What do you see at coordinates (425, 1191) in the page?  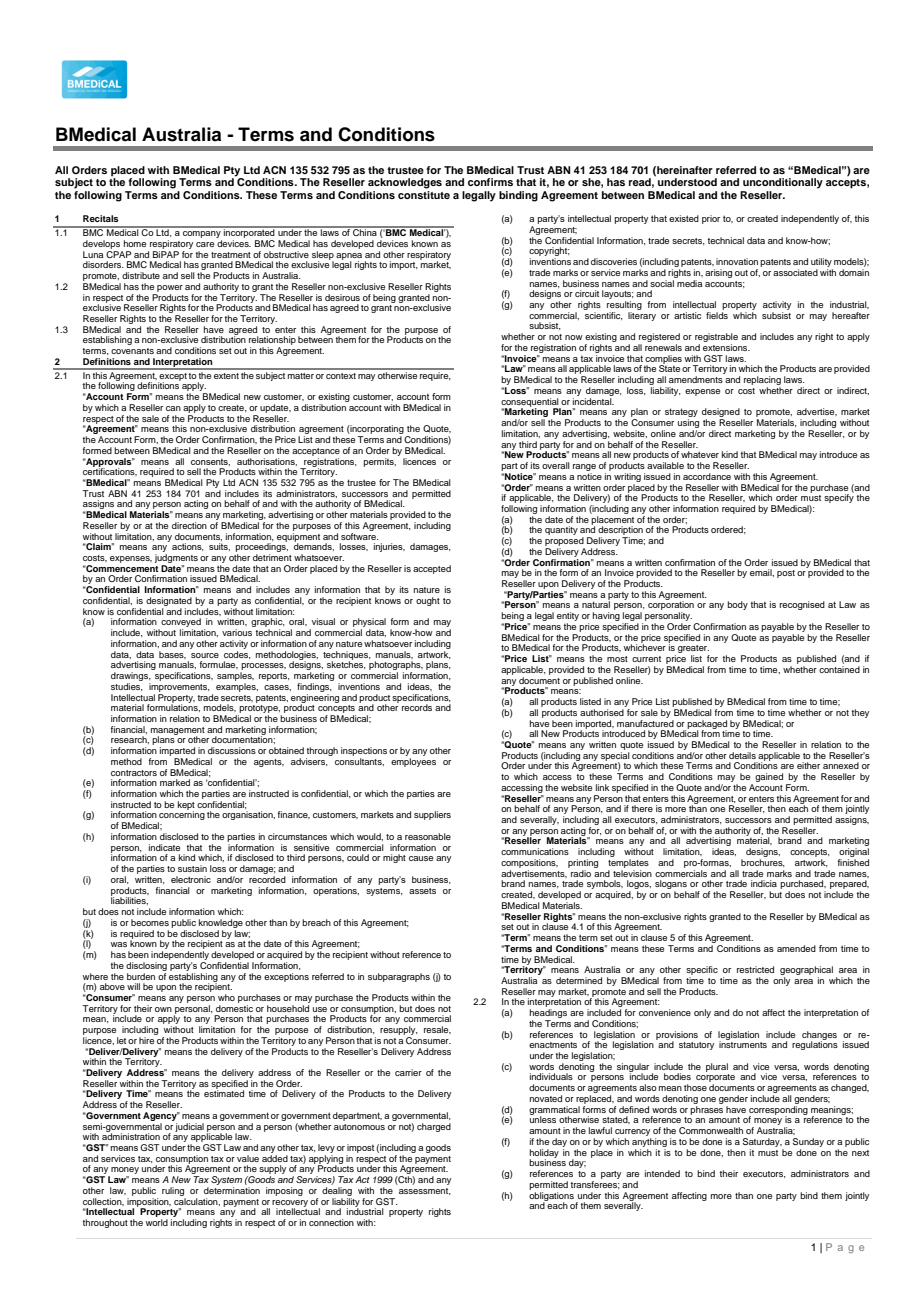 I see `assessment` at bounding box center [425, 1191].
